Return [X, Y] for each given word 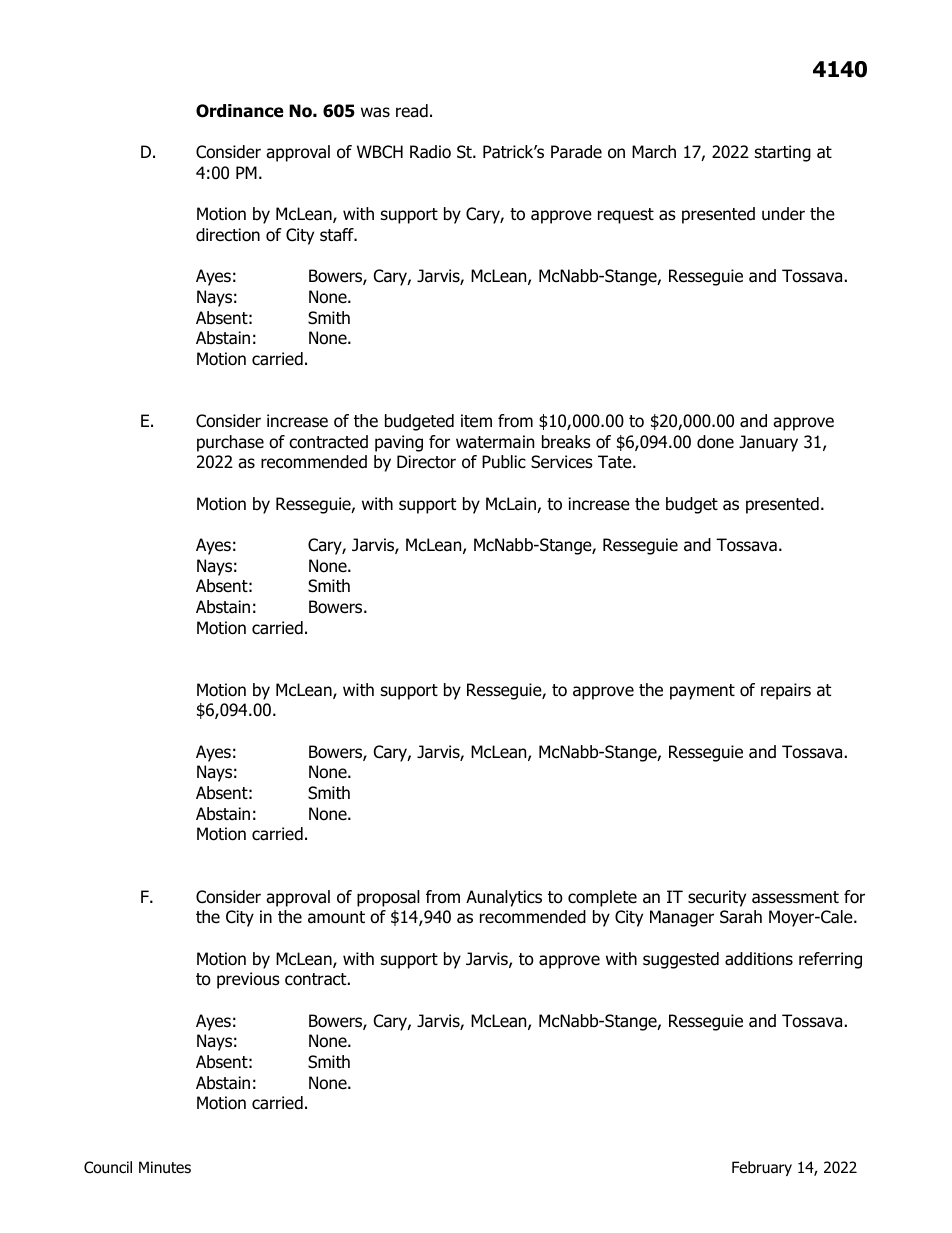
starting [783, 153]
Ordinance [240, 111]
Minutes [165, 1167]
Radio [430, 152]
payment [702, 692]
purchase [230, 443]
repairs [786, 691]
